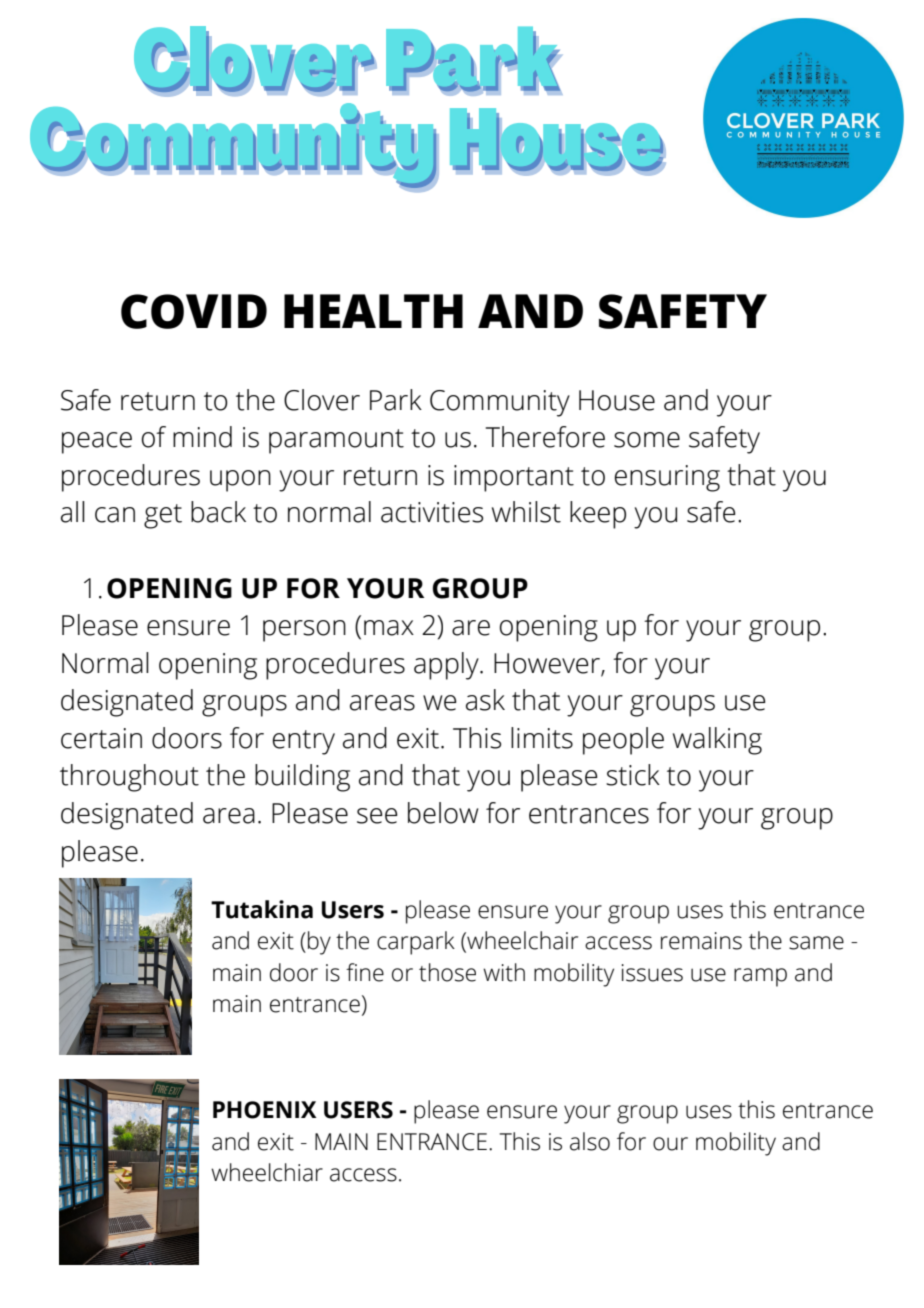 This image has height=1308, width=924. I want to click on HEALTH, so click(373, 311).
